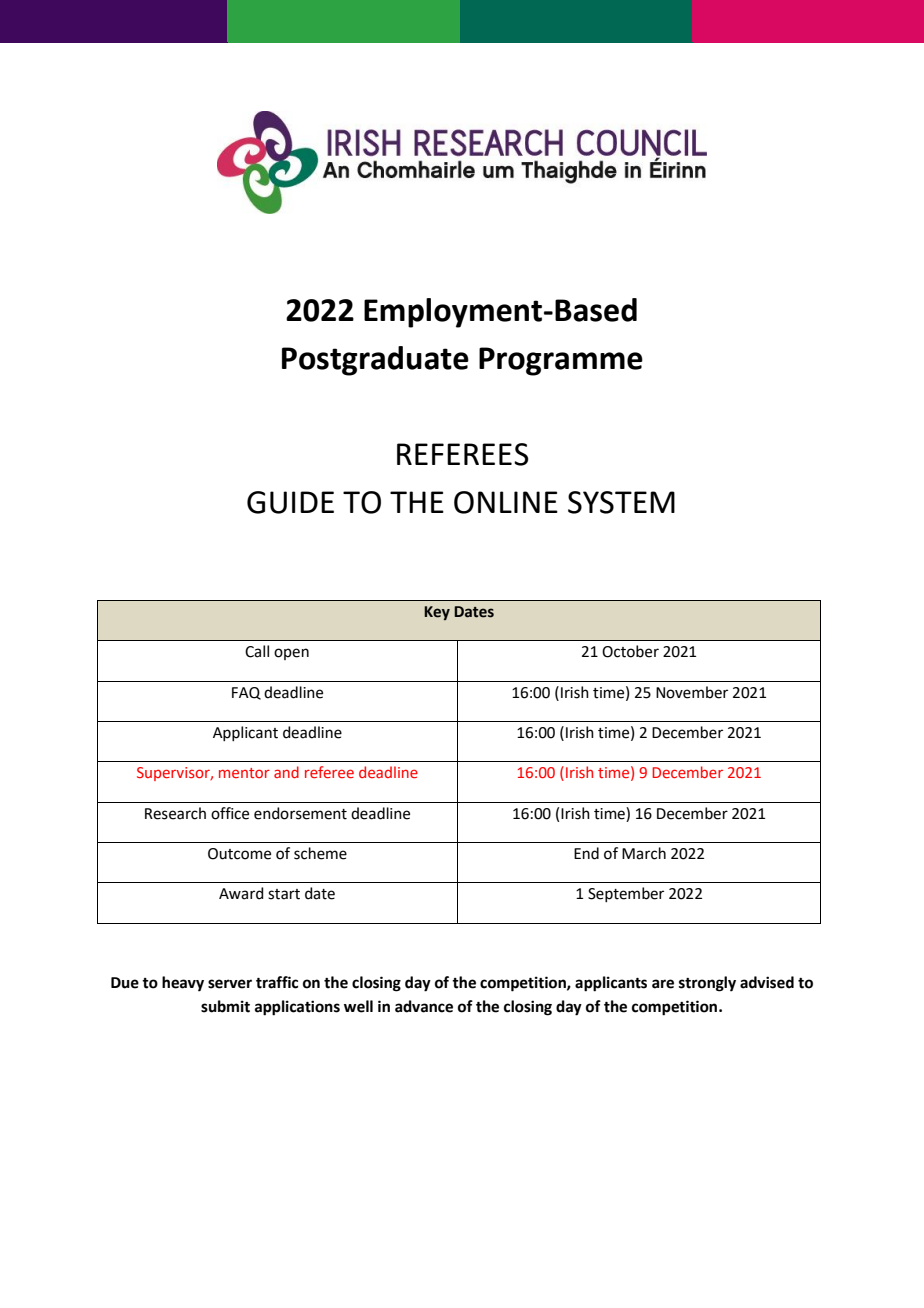  Describe the element at coordinates (375, 361) in the screenshot. I see `Postgraduate` at that location.
